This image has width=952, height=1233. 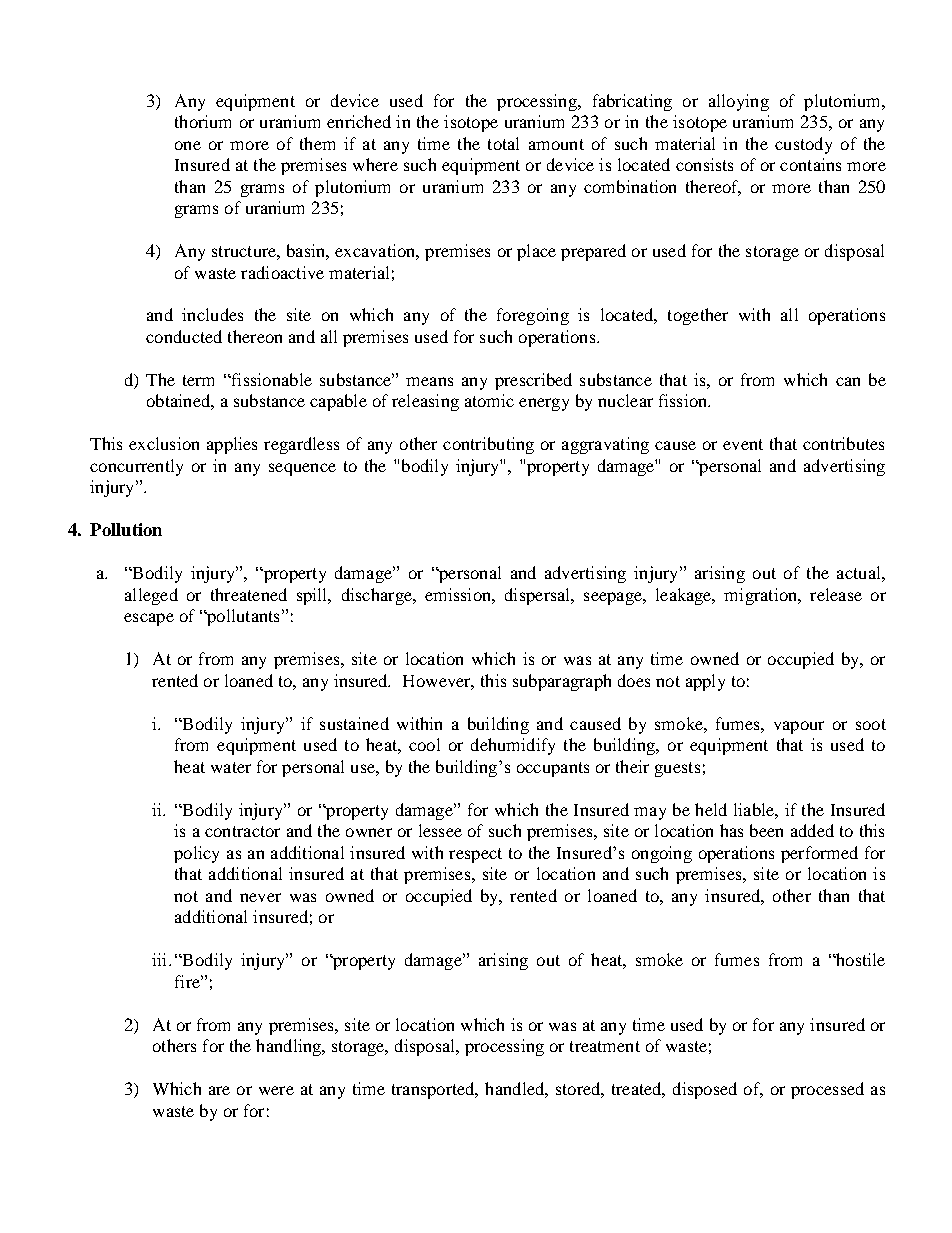 I want to click on applies, so click(x=232, y=445).
